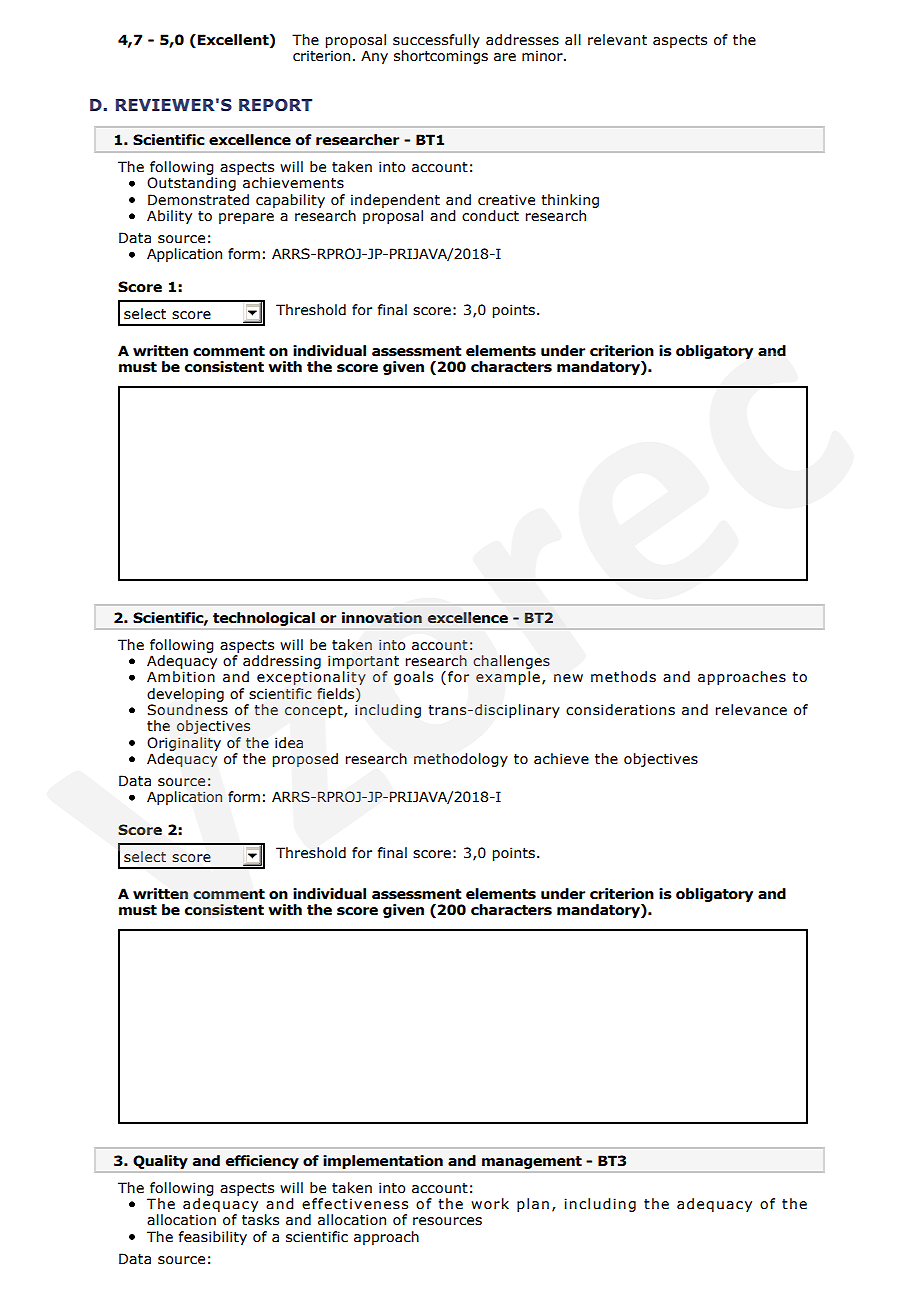 This document has width=924, height=1308. I want to click on proposed, so click(305, 760).
